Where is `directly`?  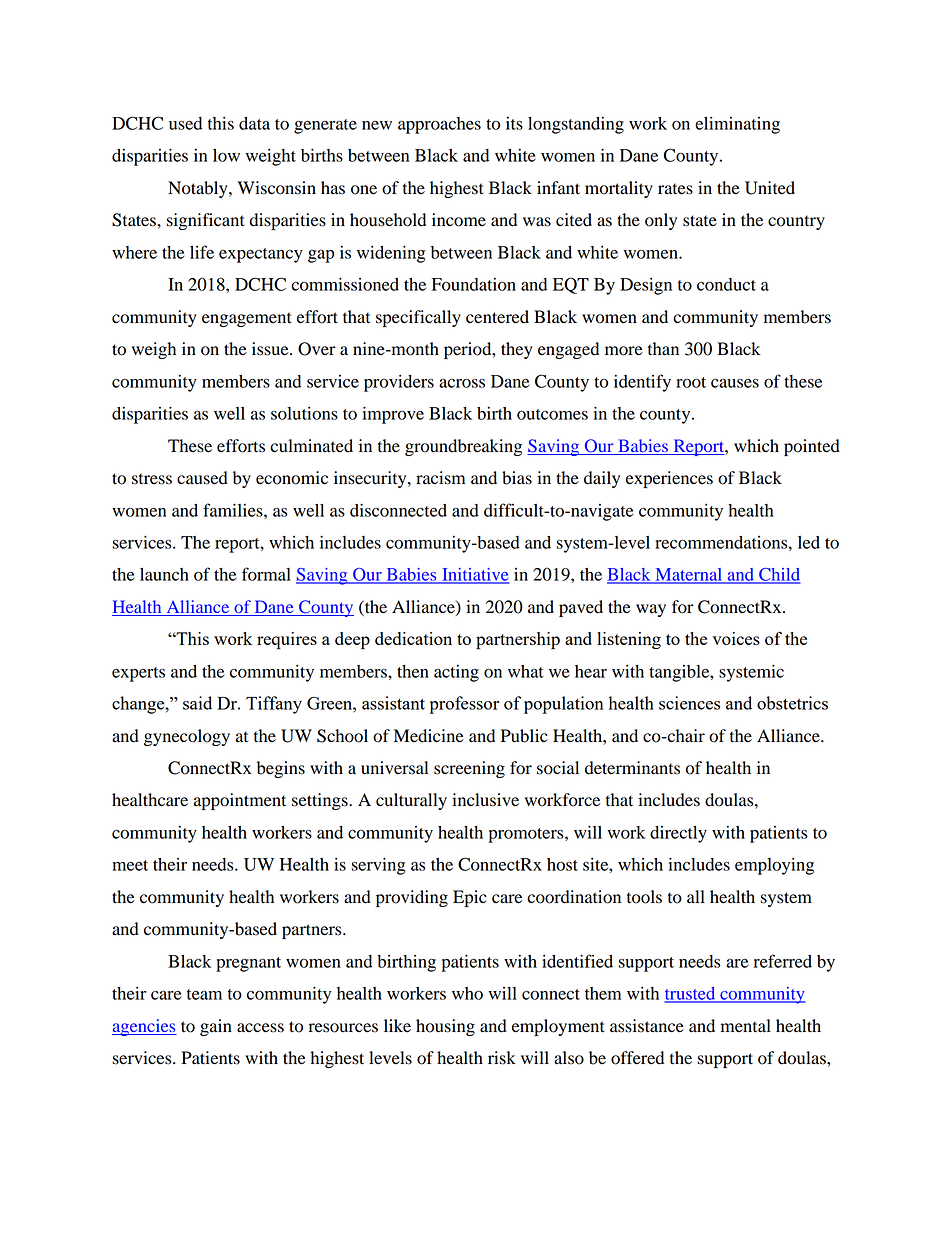 directly is located at coordinates (678, 834).
